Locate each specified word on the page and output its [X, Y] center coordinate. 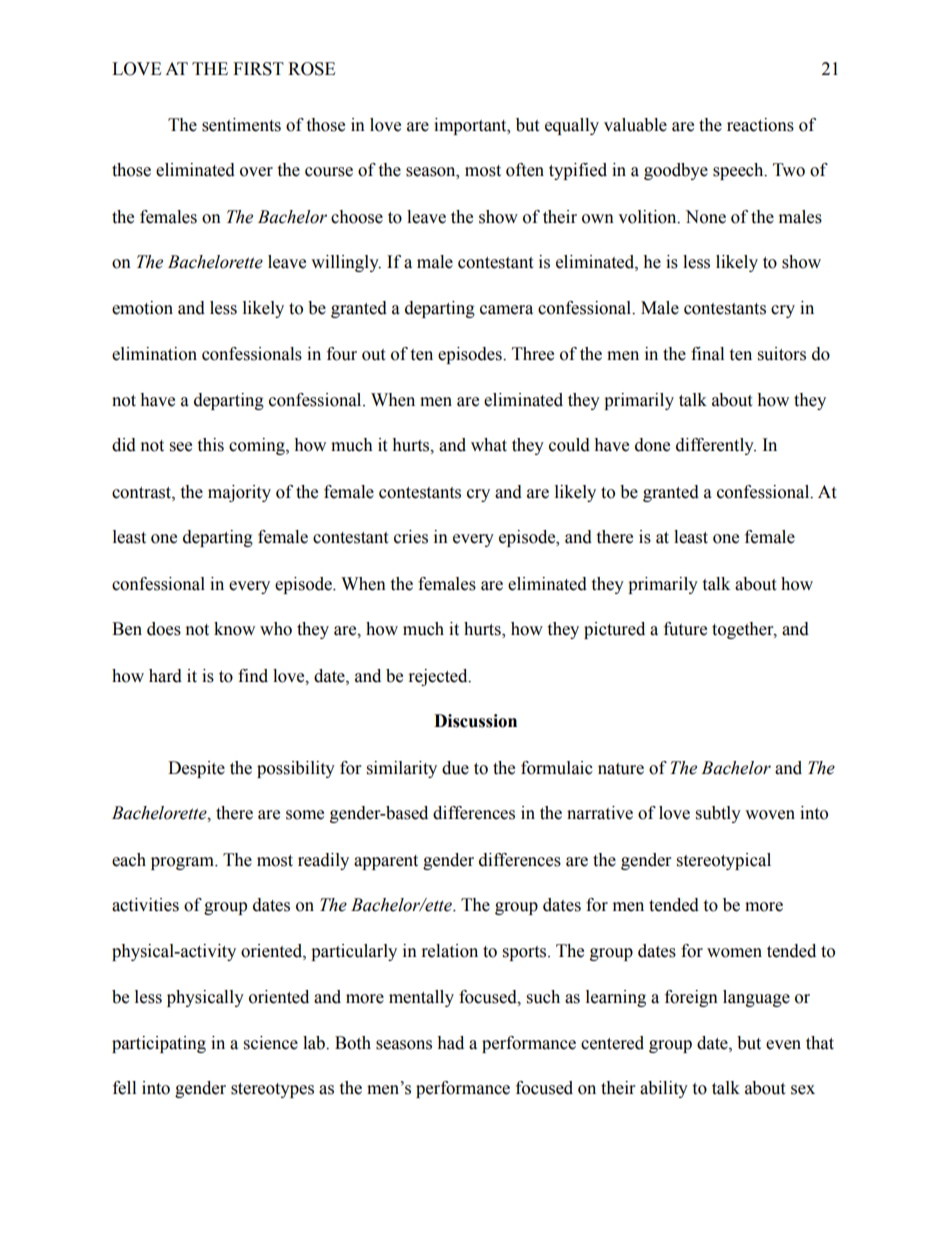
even [783, 1045]
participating [159, 1044]
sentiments [241, 125]
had [450, 1043]
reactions [760, 125]
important [471, 126]
